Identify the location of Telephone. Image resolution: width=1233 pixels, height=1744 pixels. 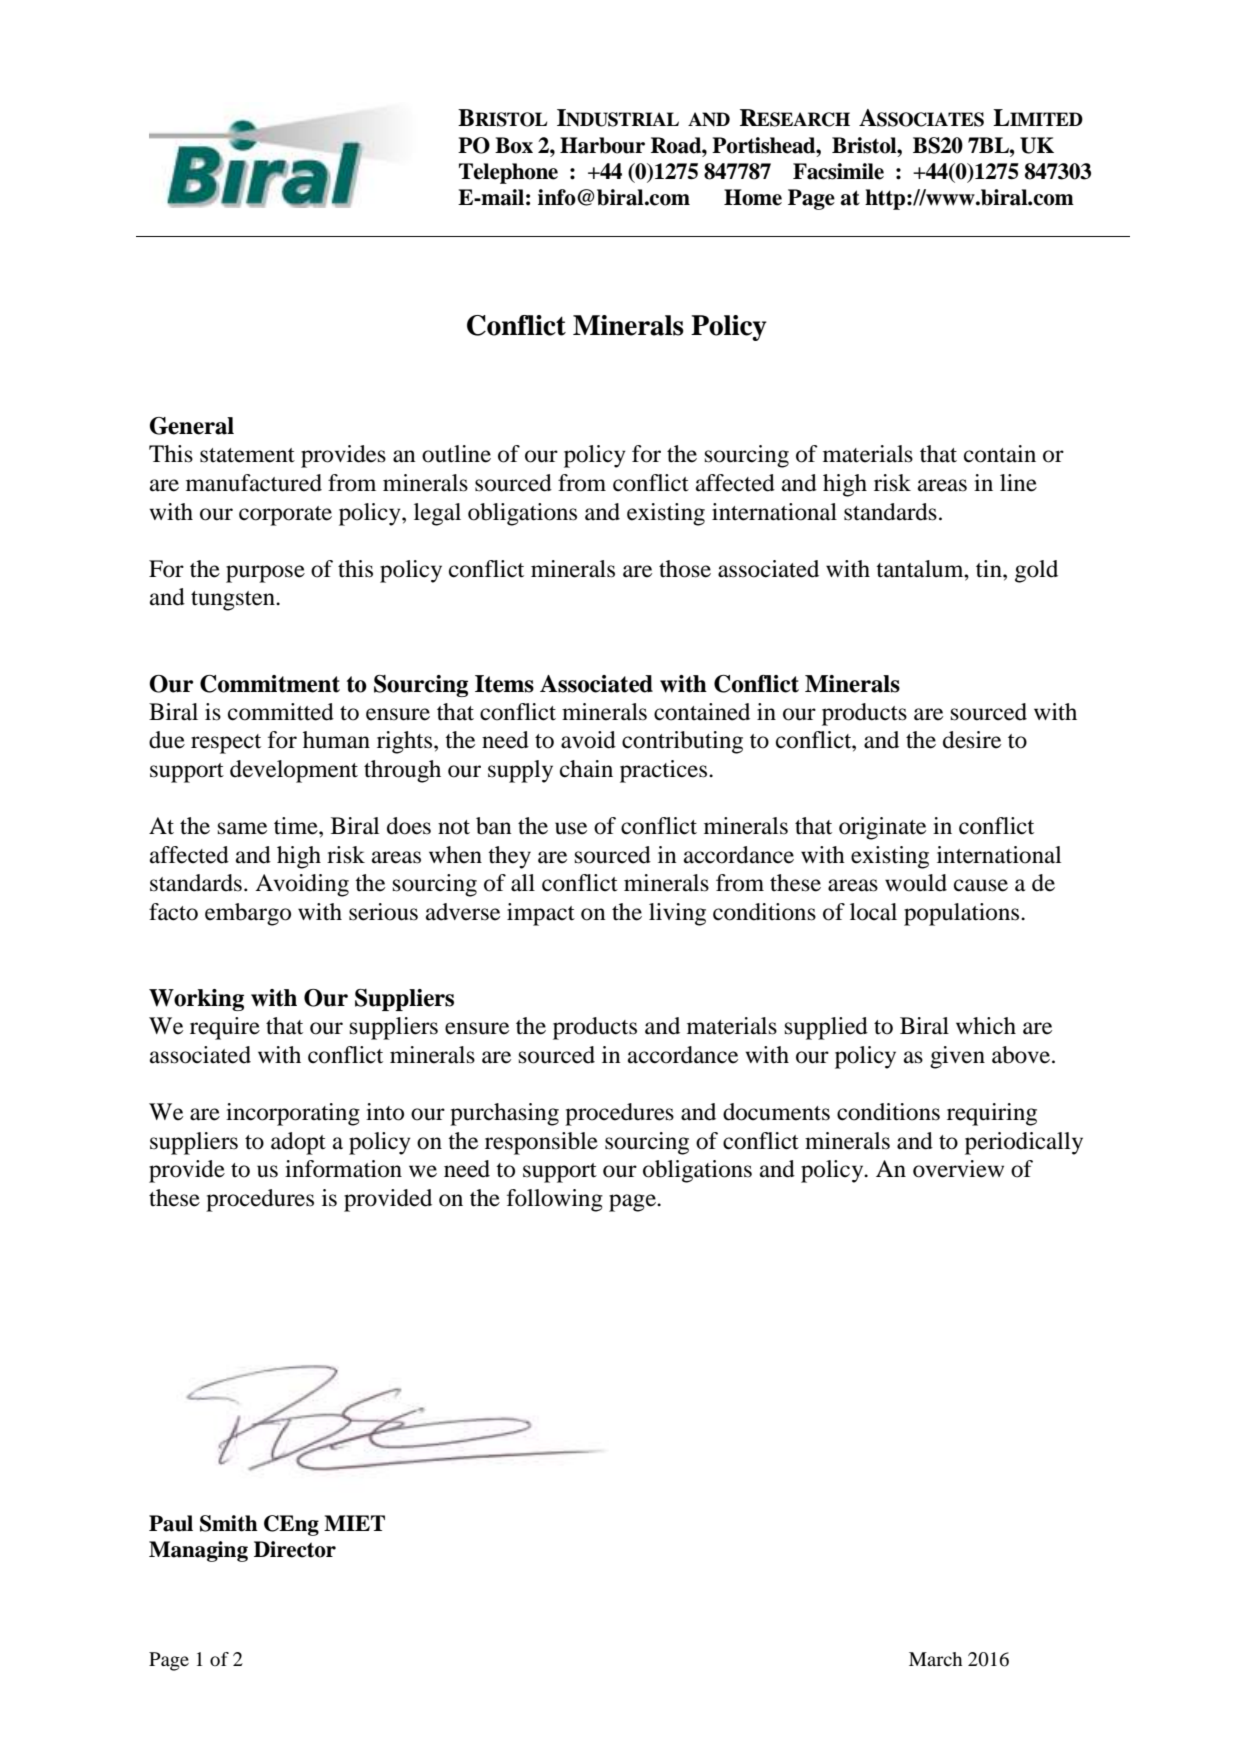
(508, 173).
